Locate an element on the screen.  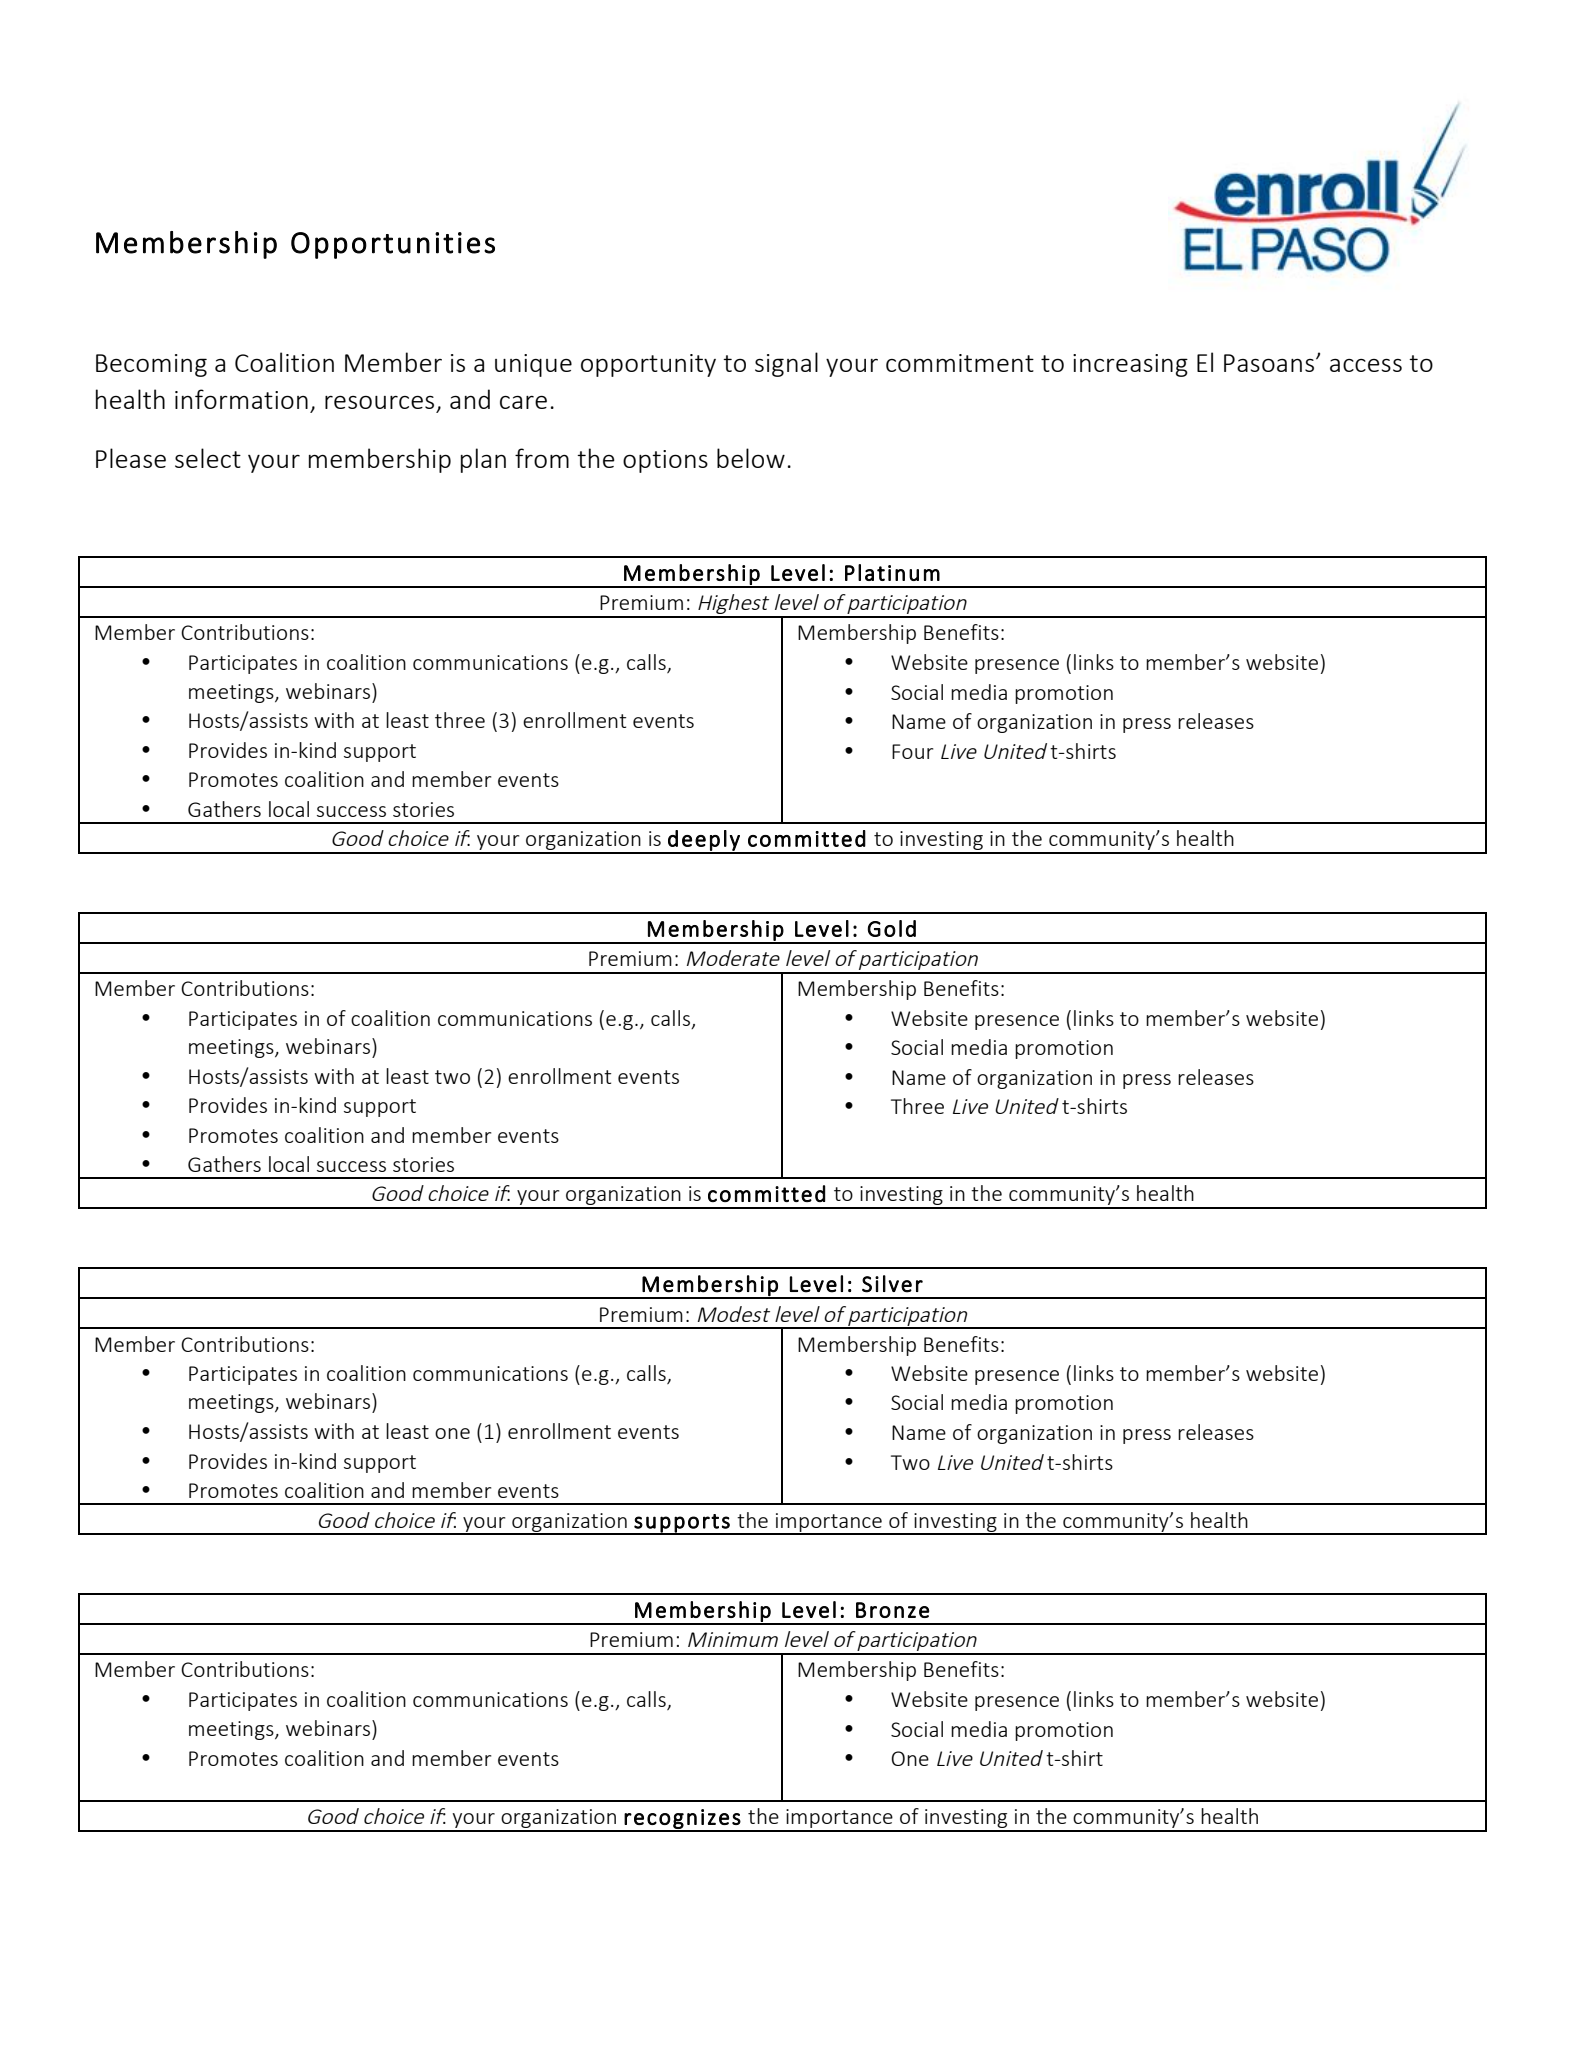
increasing is located at coordinates (1130, 365).
